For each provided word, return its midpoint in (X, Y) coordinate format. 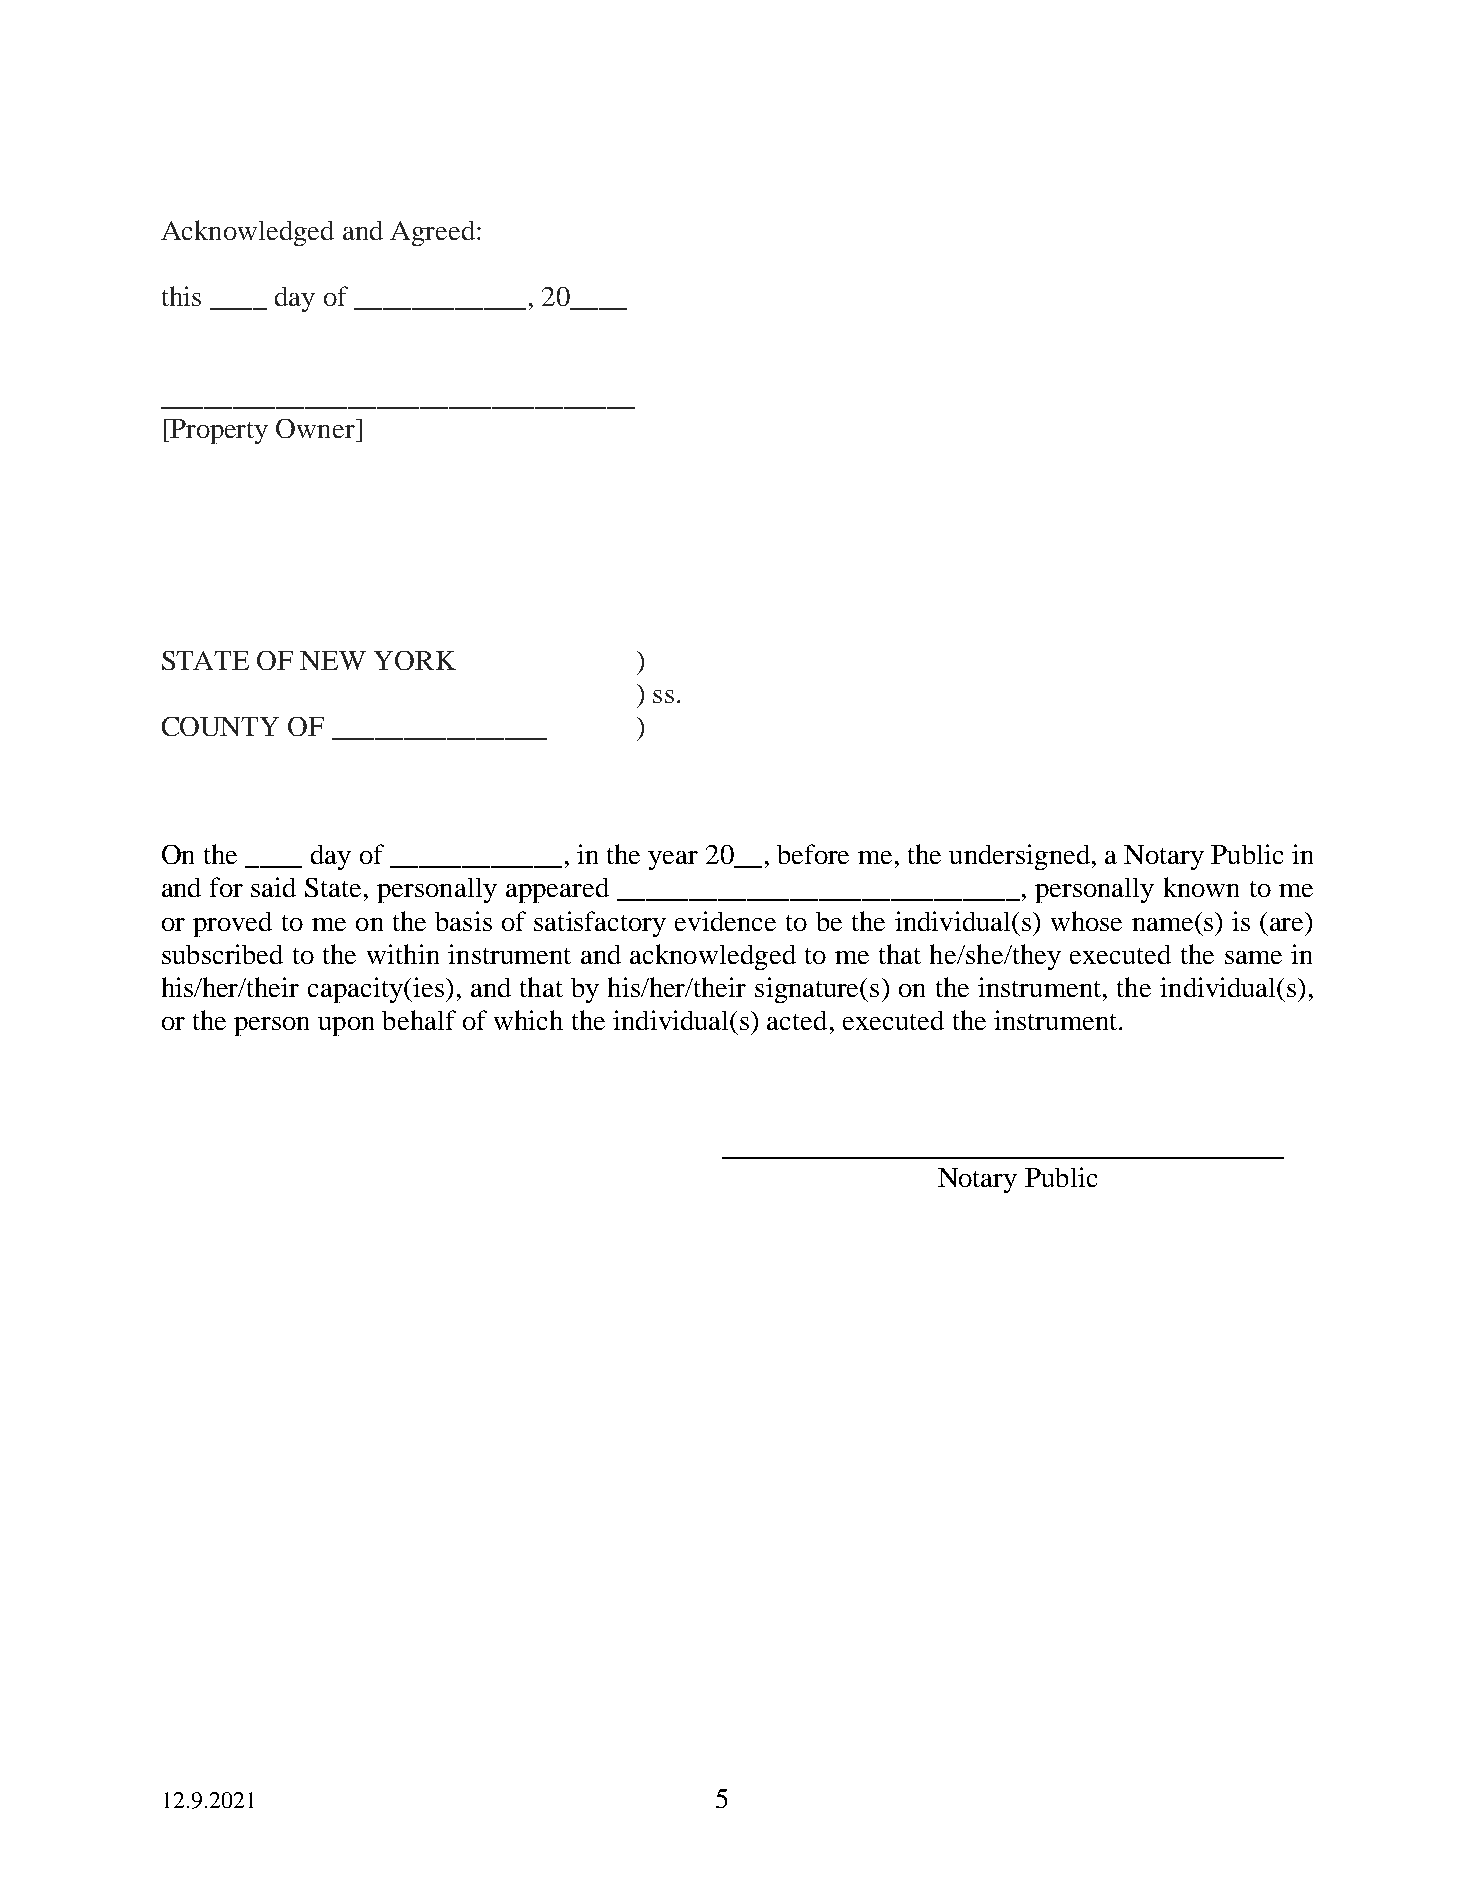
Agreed (434, 233)
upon (346, 1026)
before (813, 854)
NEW (333, 660)
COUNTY (220, 726)
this (181, 296)
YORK (415, 660)
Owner (316, 428)
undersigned (1019, 857)
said (273, 887)
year (673, 860)
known (1201, 887)
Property (218, 431)
